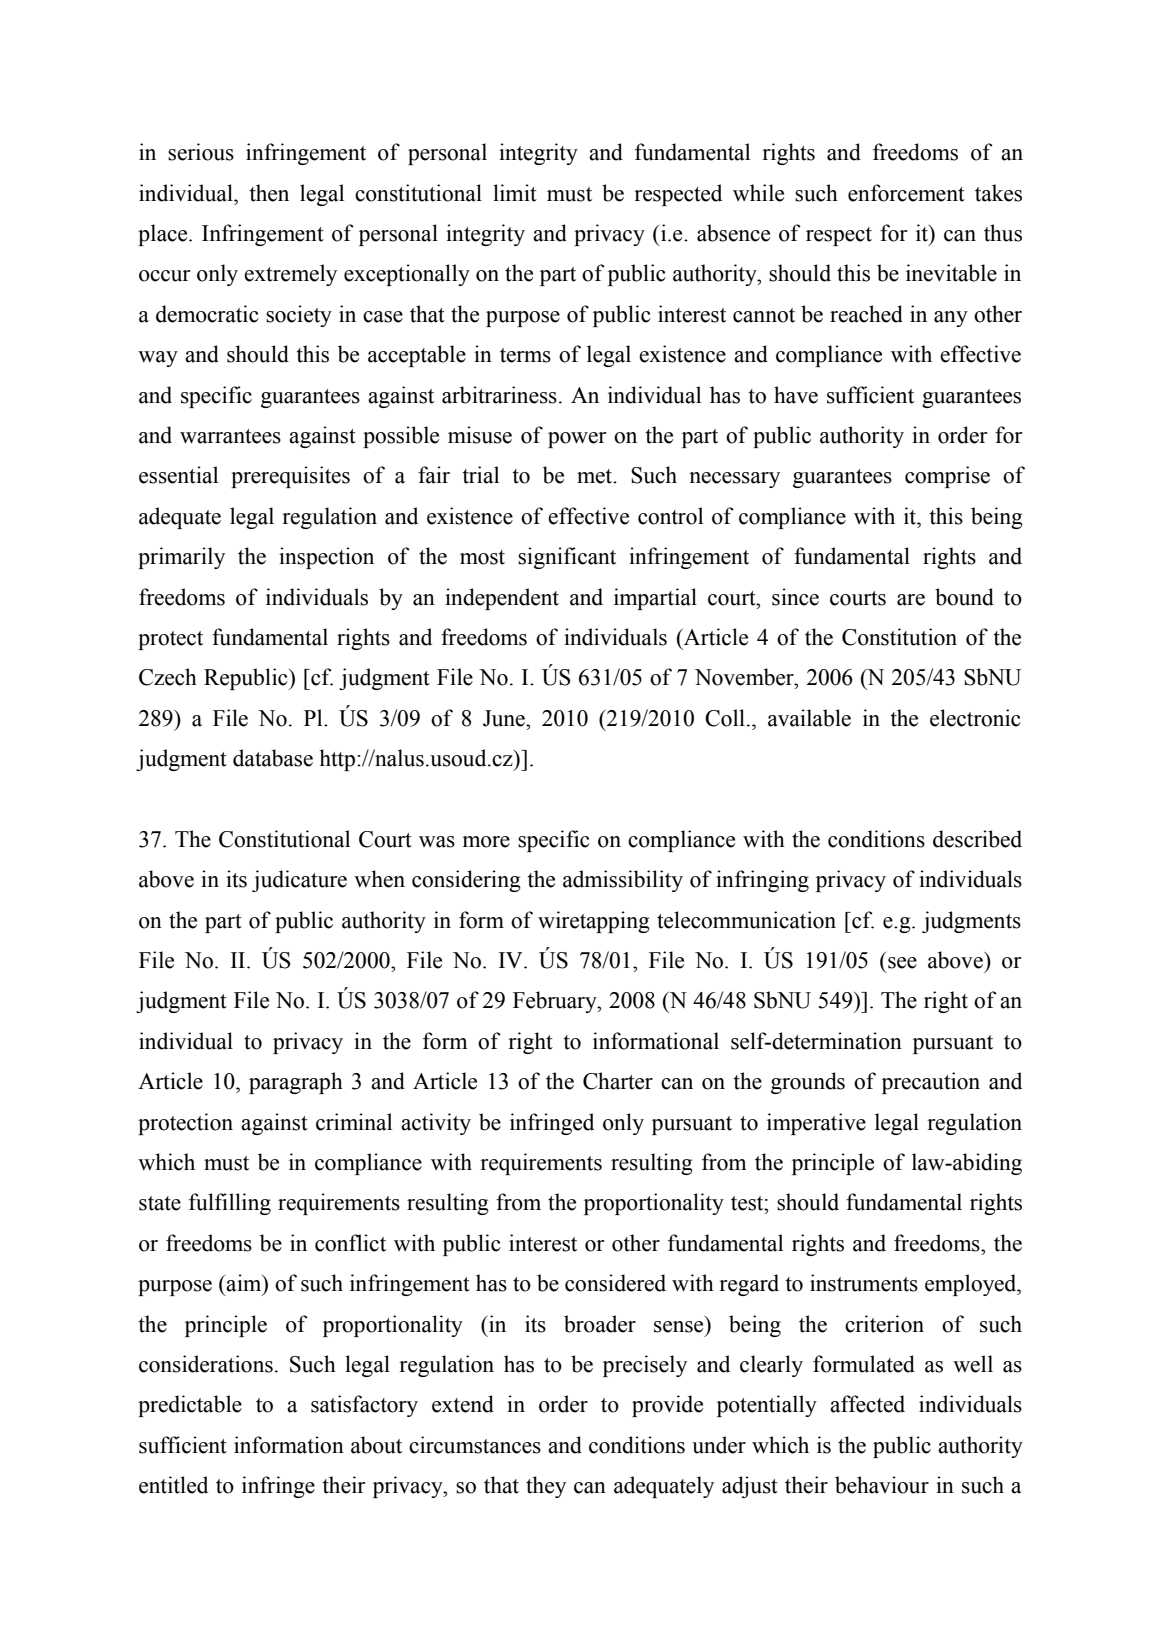 The width and height of the image is (1161, 1643). What do you see at coordinates (947, 477) in the image?
I see `comprise` at bounding box center [947, 477].
